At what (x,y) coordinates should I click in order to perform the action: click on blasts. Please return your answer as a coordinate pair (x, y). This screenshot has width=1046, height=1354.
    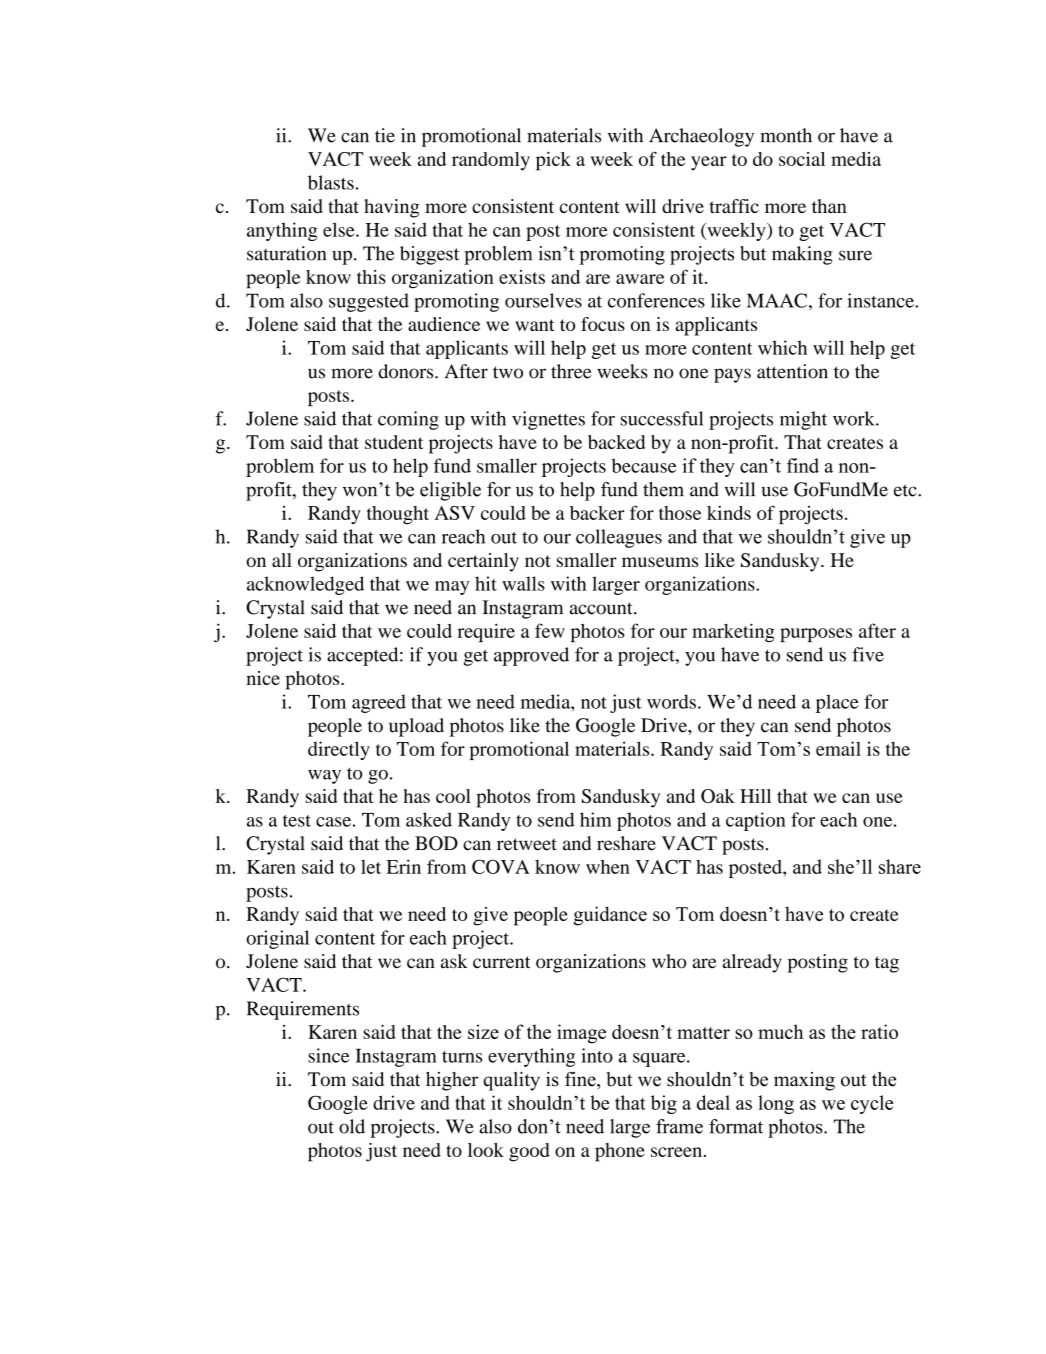
    Looking at the image, I should click on (331, 182).
